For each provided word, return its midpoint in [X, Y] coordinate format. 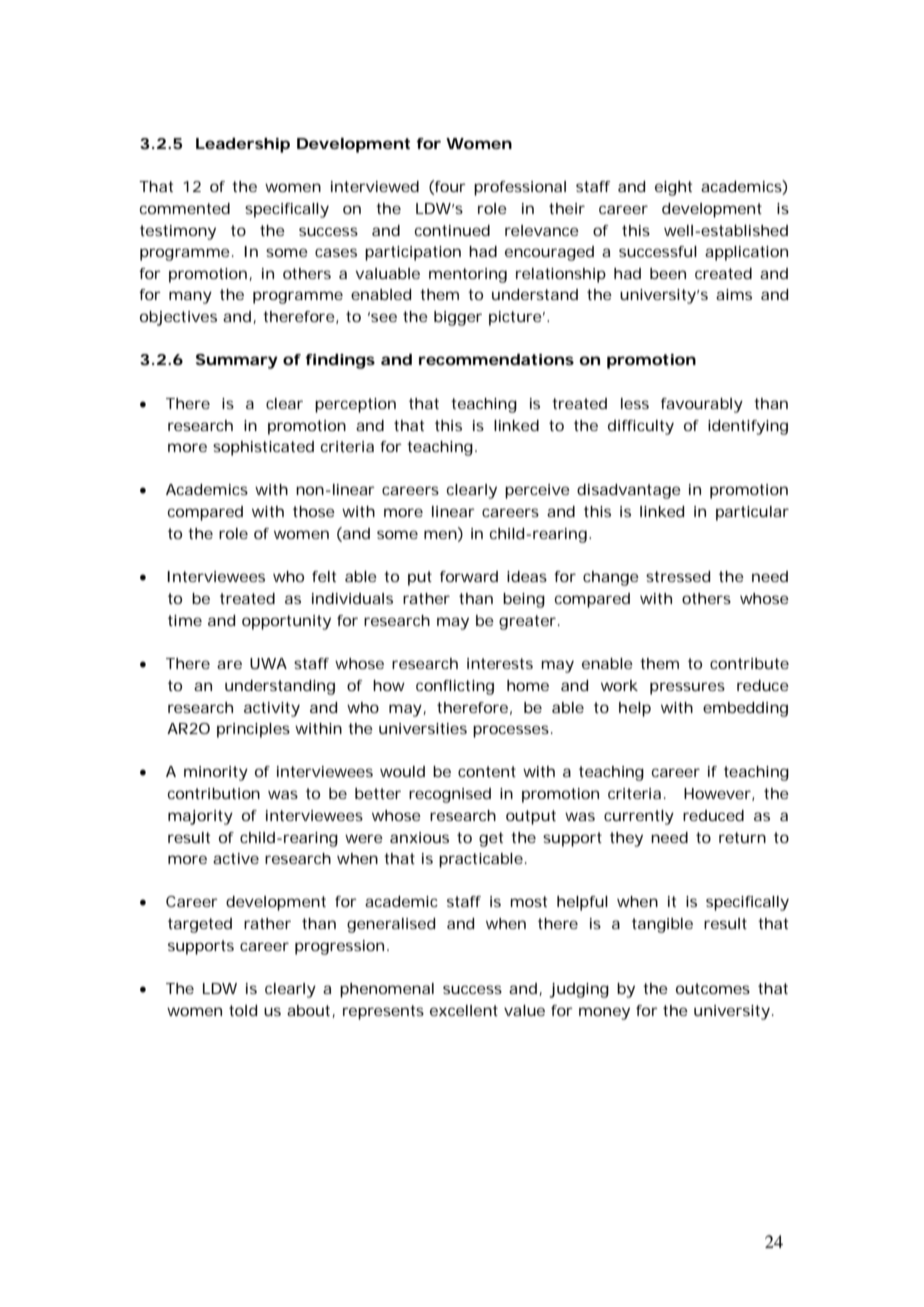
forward [469, 576]
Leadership [243, 145]
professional [520, 188]
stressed [678, 576]
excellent [464, 1010]
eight [673, 188]
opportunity [286, 622]
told [243, 1010]
